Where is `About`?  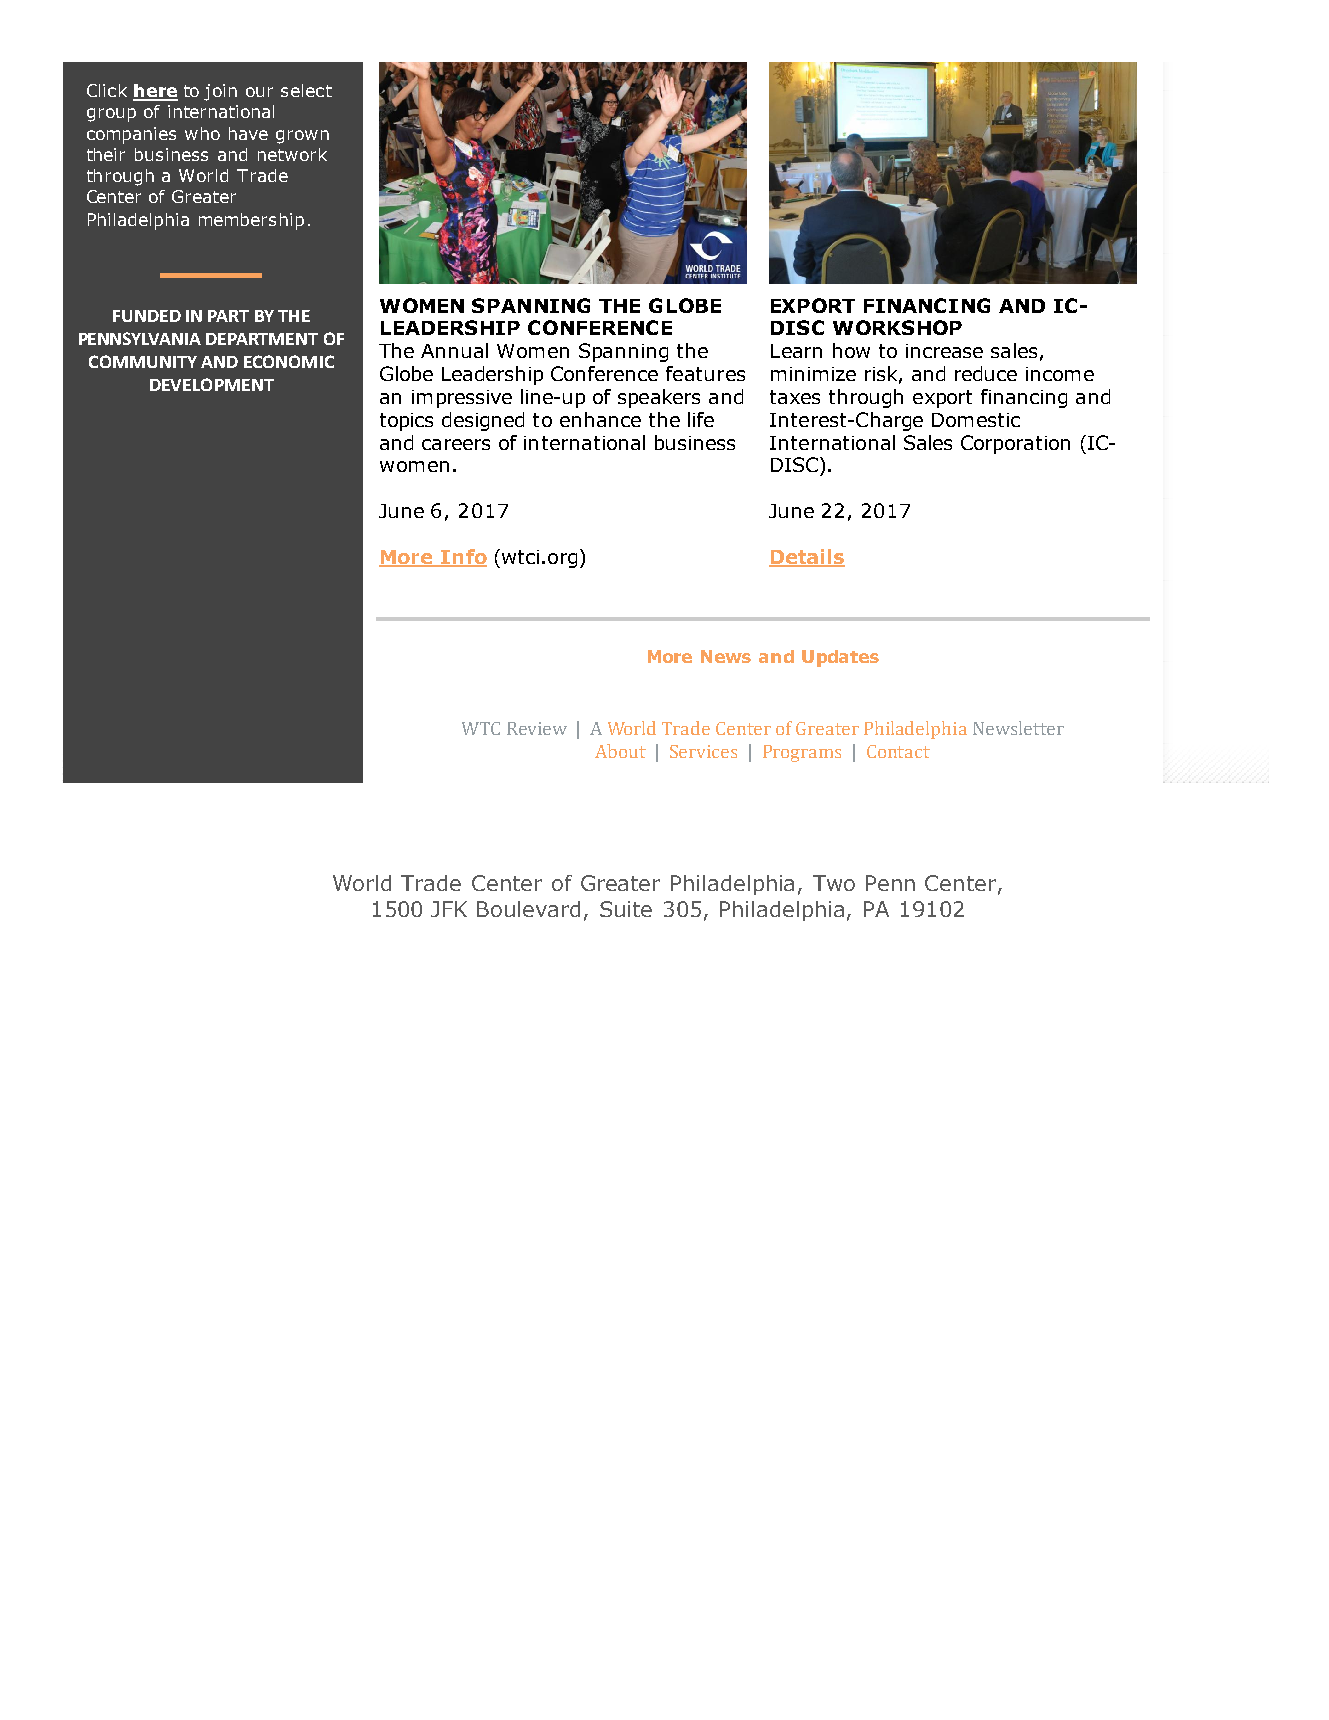
About is located at coordinates (620, 751).
